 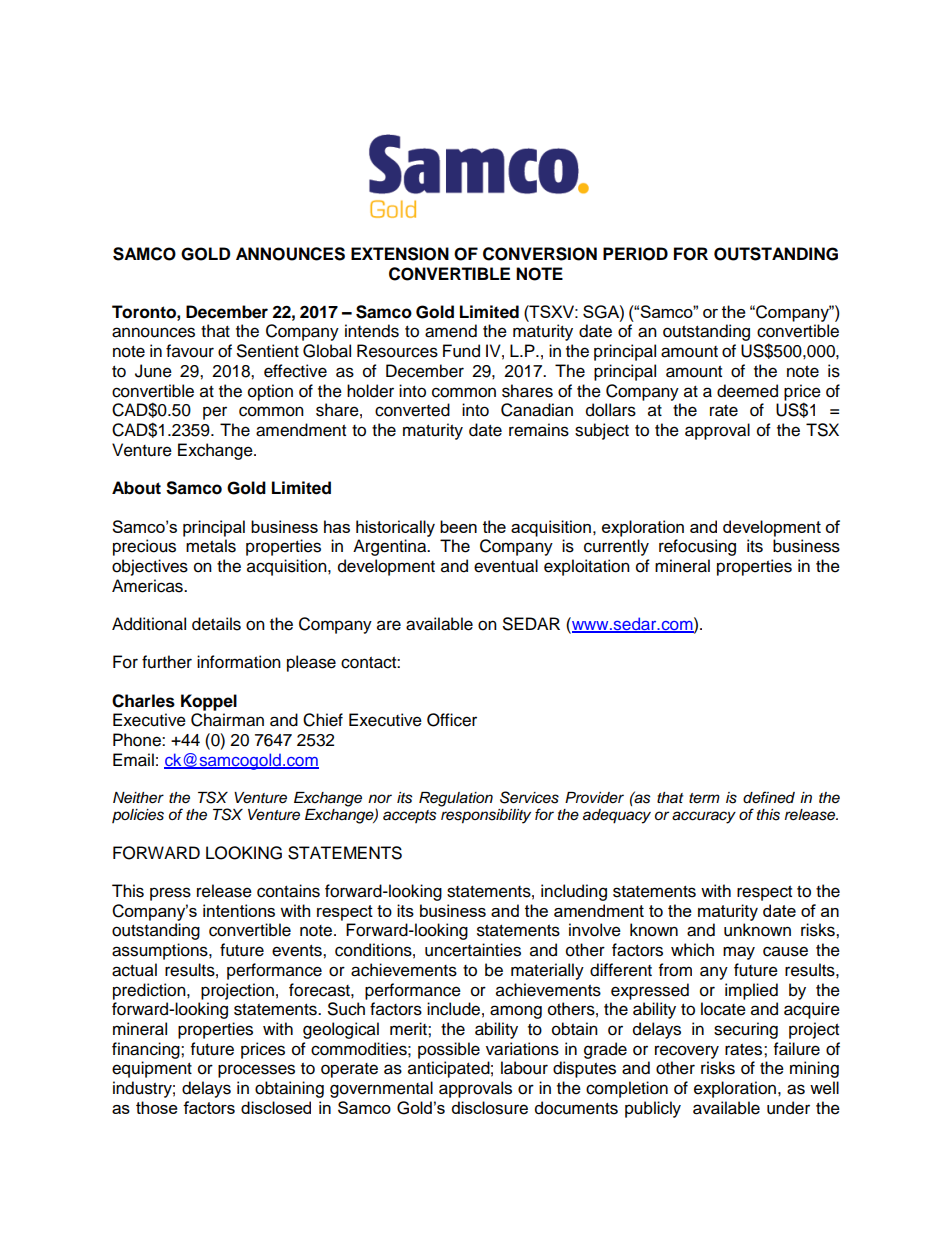 What do you see at coordinates (635, 254) in the document?
I see `PERIOD` at bounding box center [635, 254].
